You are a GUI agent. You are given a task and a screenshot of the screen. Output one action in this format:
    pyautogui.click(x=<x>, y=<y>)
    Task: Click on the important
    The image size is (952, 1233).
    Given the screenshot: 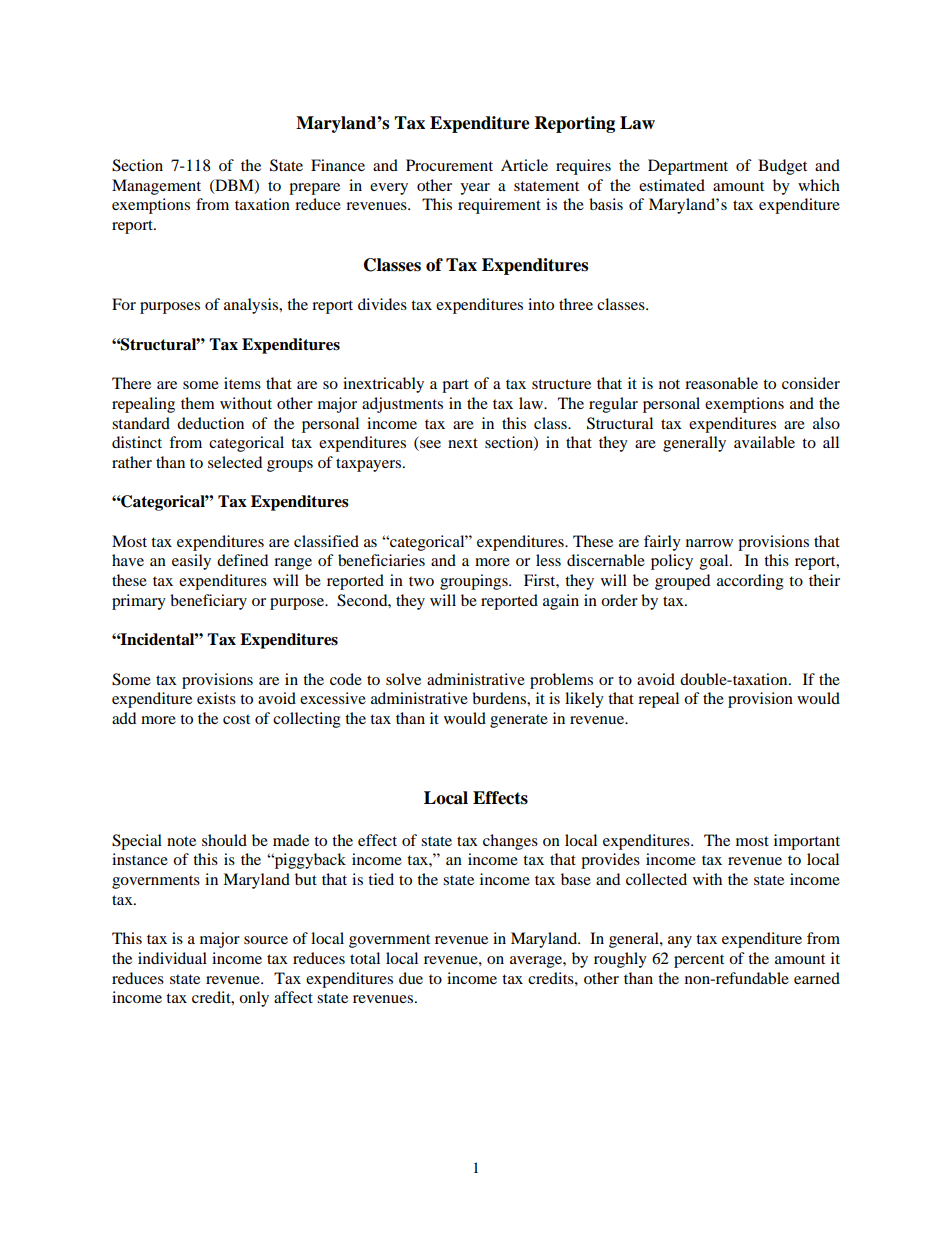 What is the action you would take?
    pyautogui.click(x=807, y=842)
